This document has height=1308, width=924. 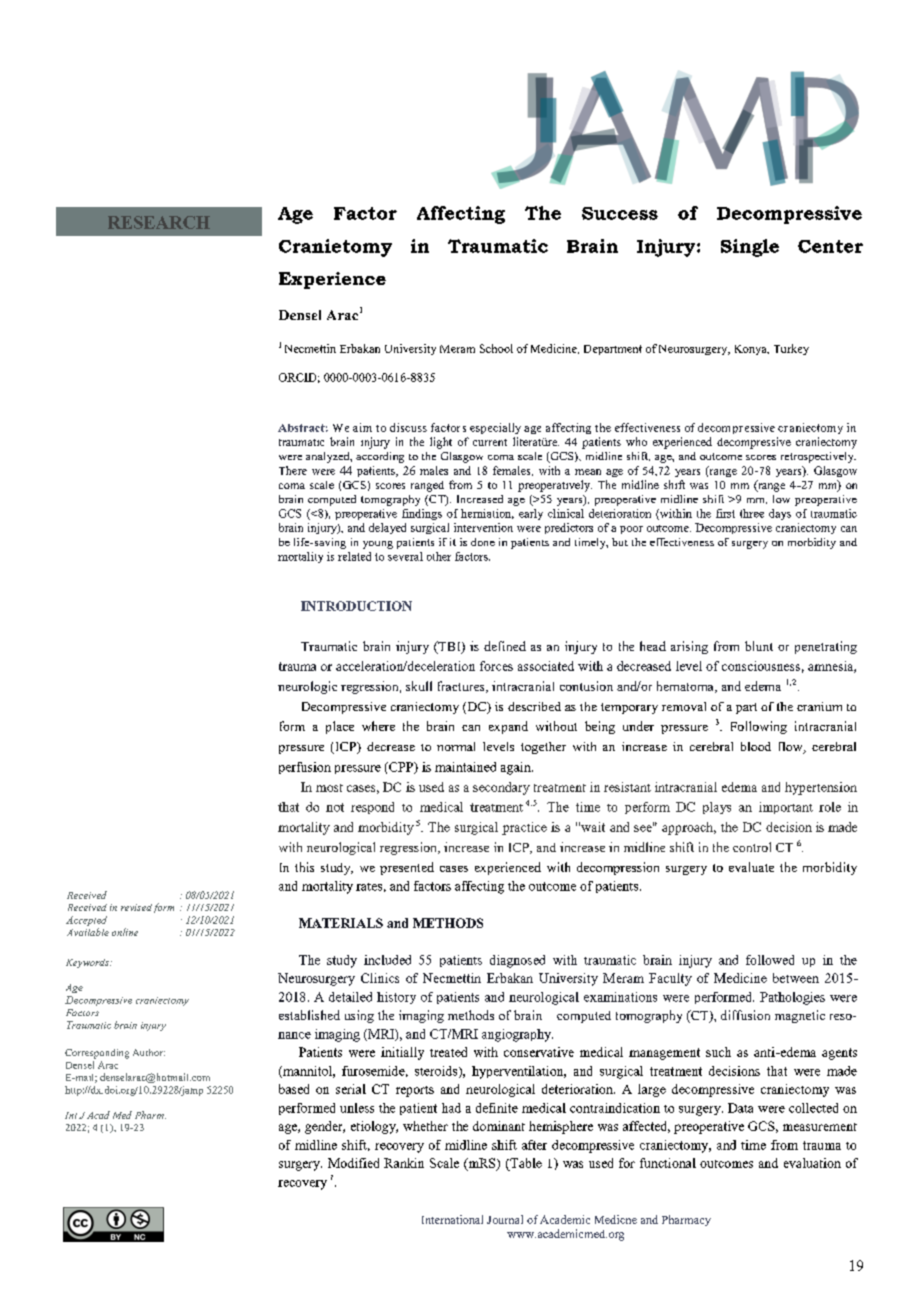 What do you see at coordinates (353, 1163) in the document?
I see `Modified` at bounding box center [353, 1163].
